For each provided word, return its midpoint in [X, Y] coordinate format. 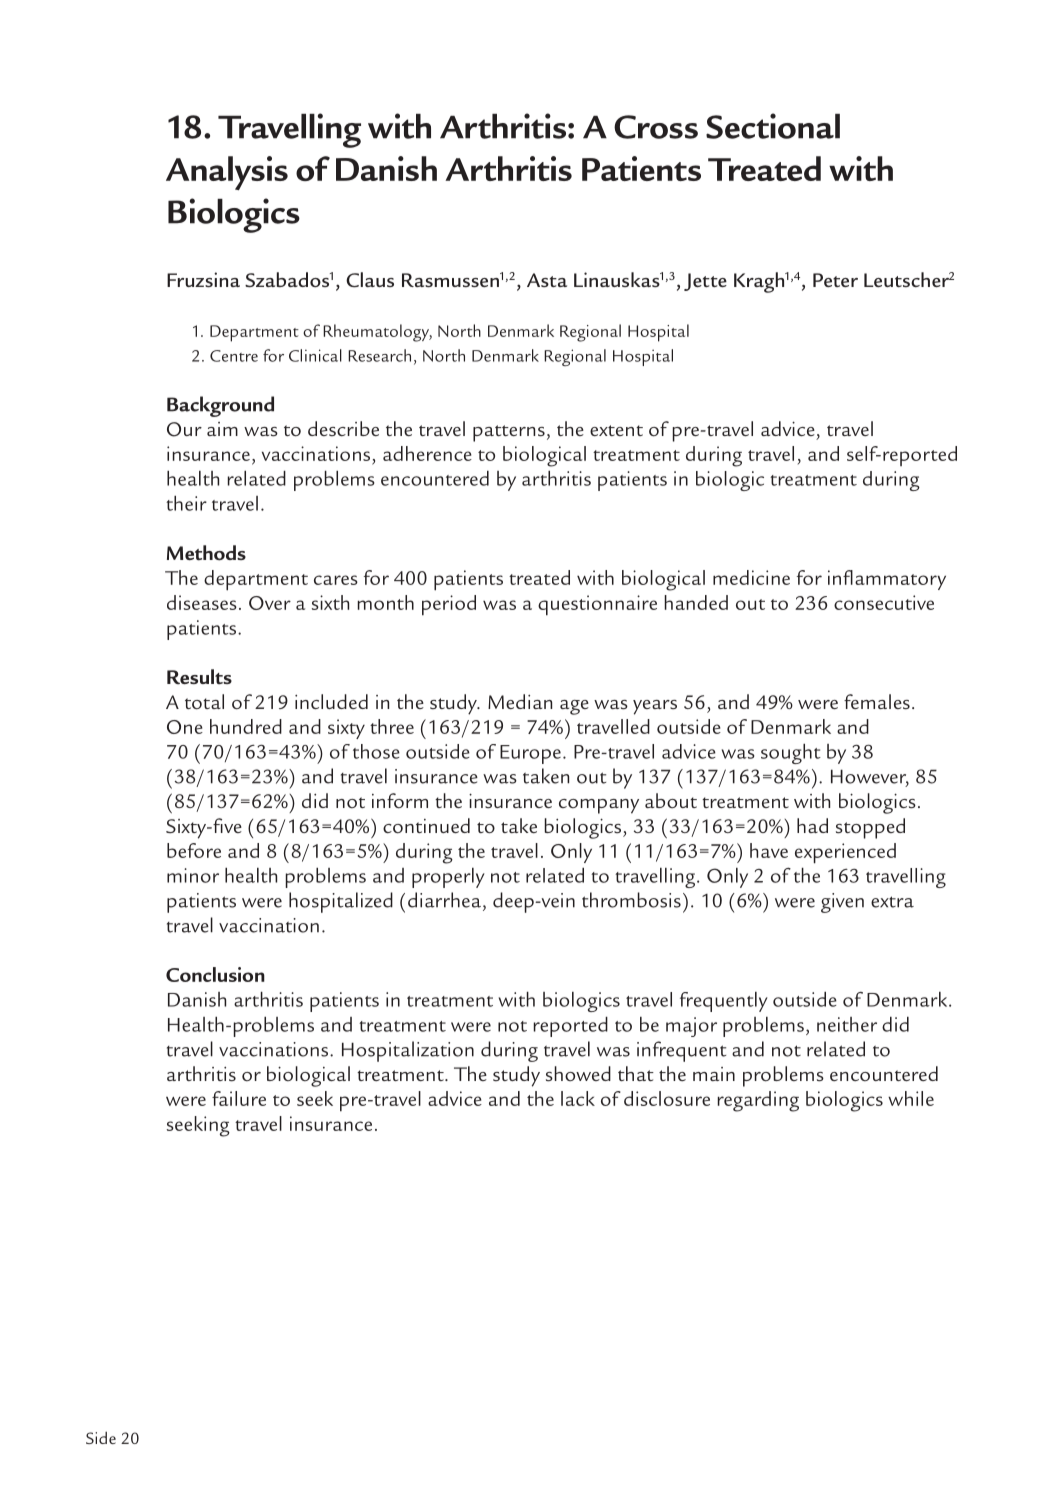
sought [791, 754]
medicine [751, 577]
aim [222, 429]
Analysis [227, 173]
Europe [530, 754]
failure [239, 1098]
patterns [509, 433]
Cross [656, 127]
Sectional [773, 126]
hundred [246, 726]
